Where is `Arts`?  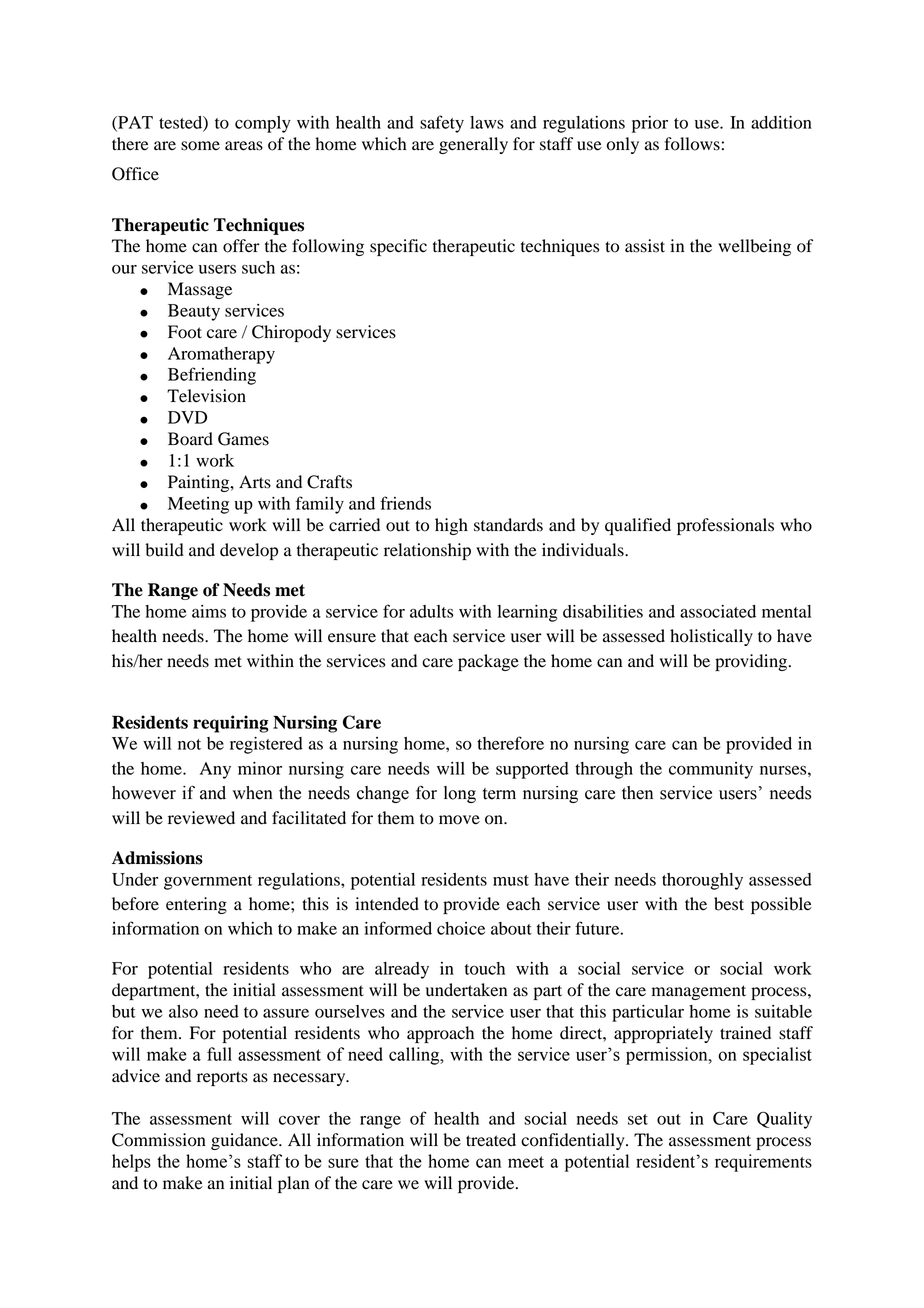
Arts is located at coordinates (255, 482).
